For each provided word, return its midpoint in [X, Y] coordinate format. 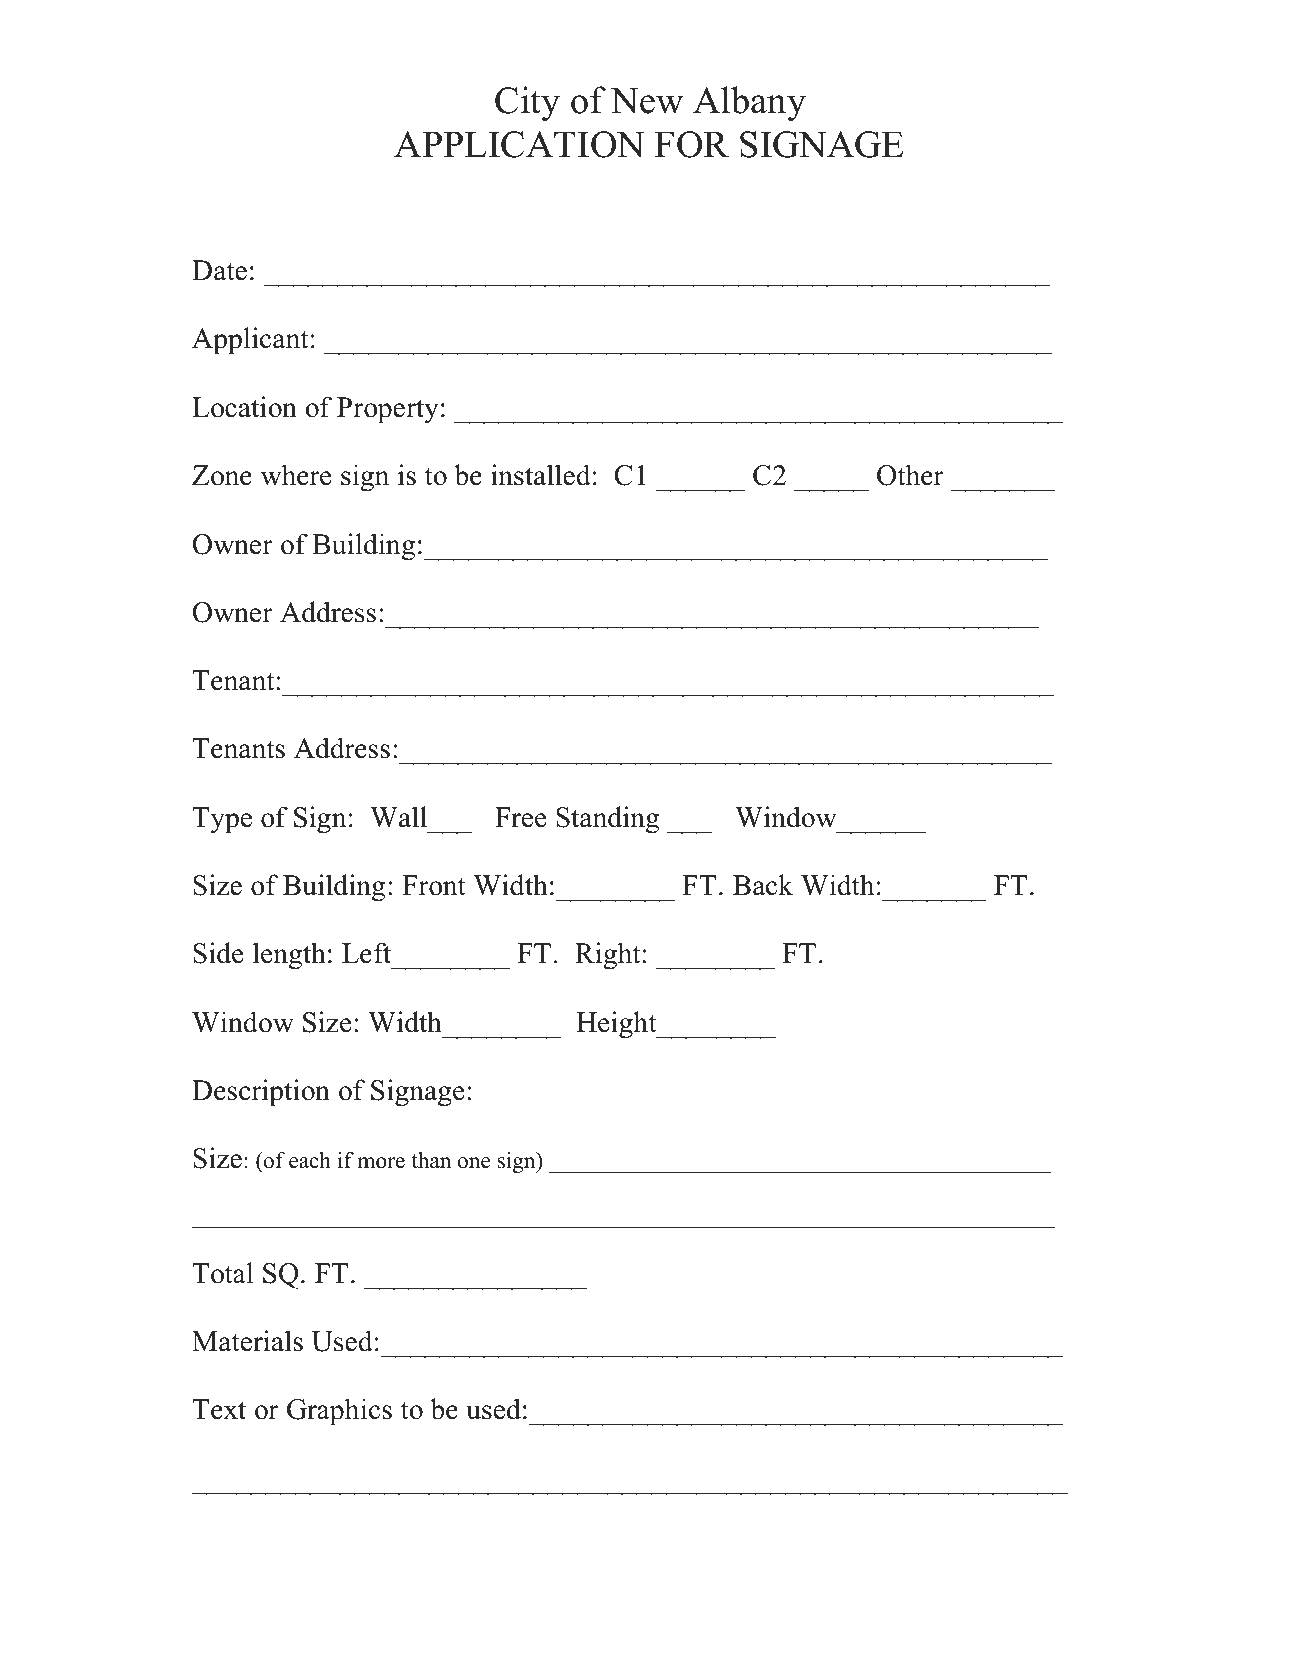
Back [763, 885]
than [431, 1160]
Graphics [339, 1412]
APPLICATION [519, 144]
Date [219, 270]
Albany [749, 104]
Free [520, 817]
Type [222, 820]
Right [608, 956]
